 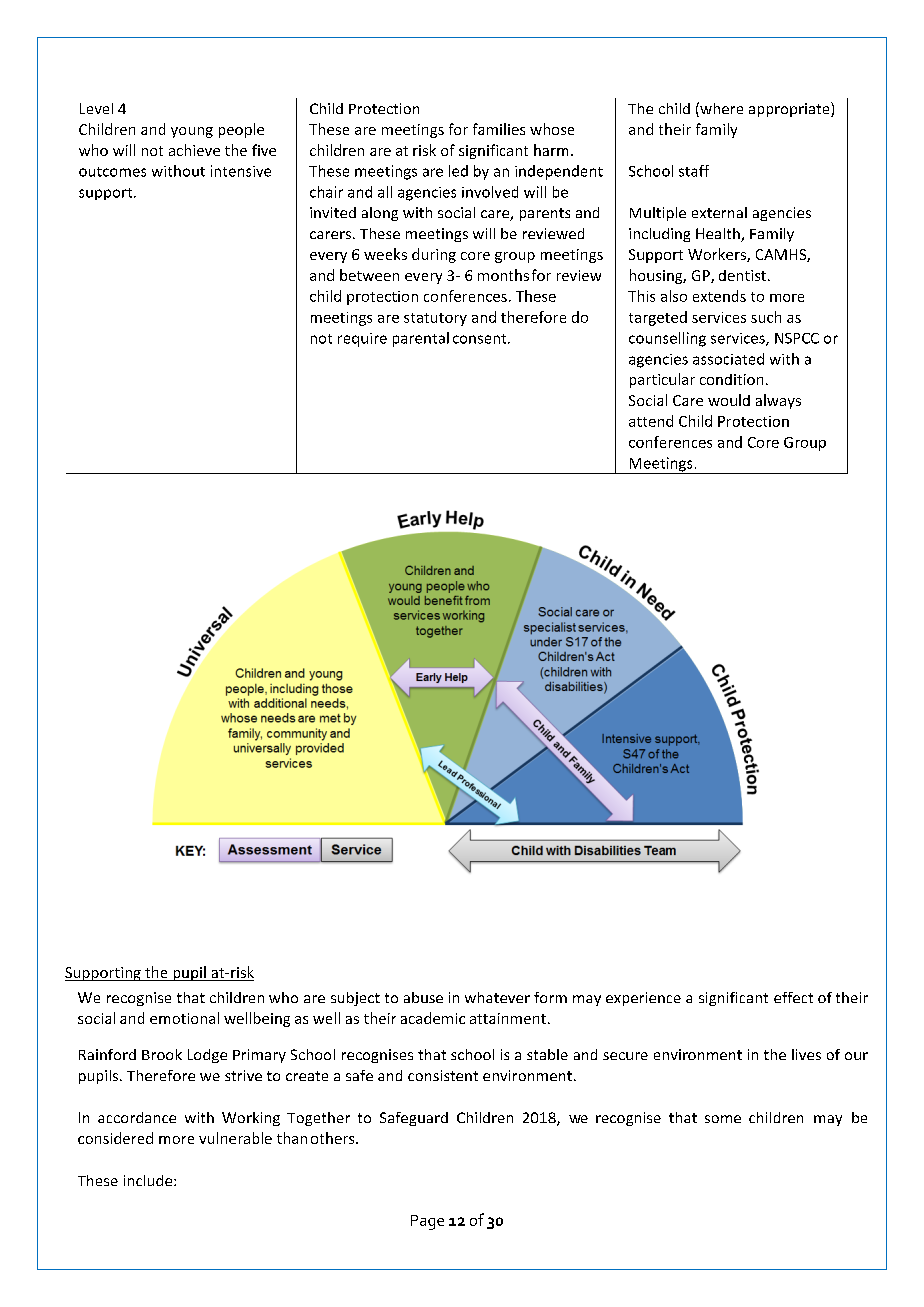 What do you see at coordinates (499, 129) in the document?
I see `families` at bounding box center [499, 129].
